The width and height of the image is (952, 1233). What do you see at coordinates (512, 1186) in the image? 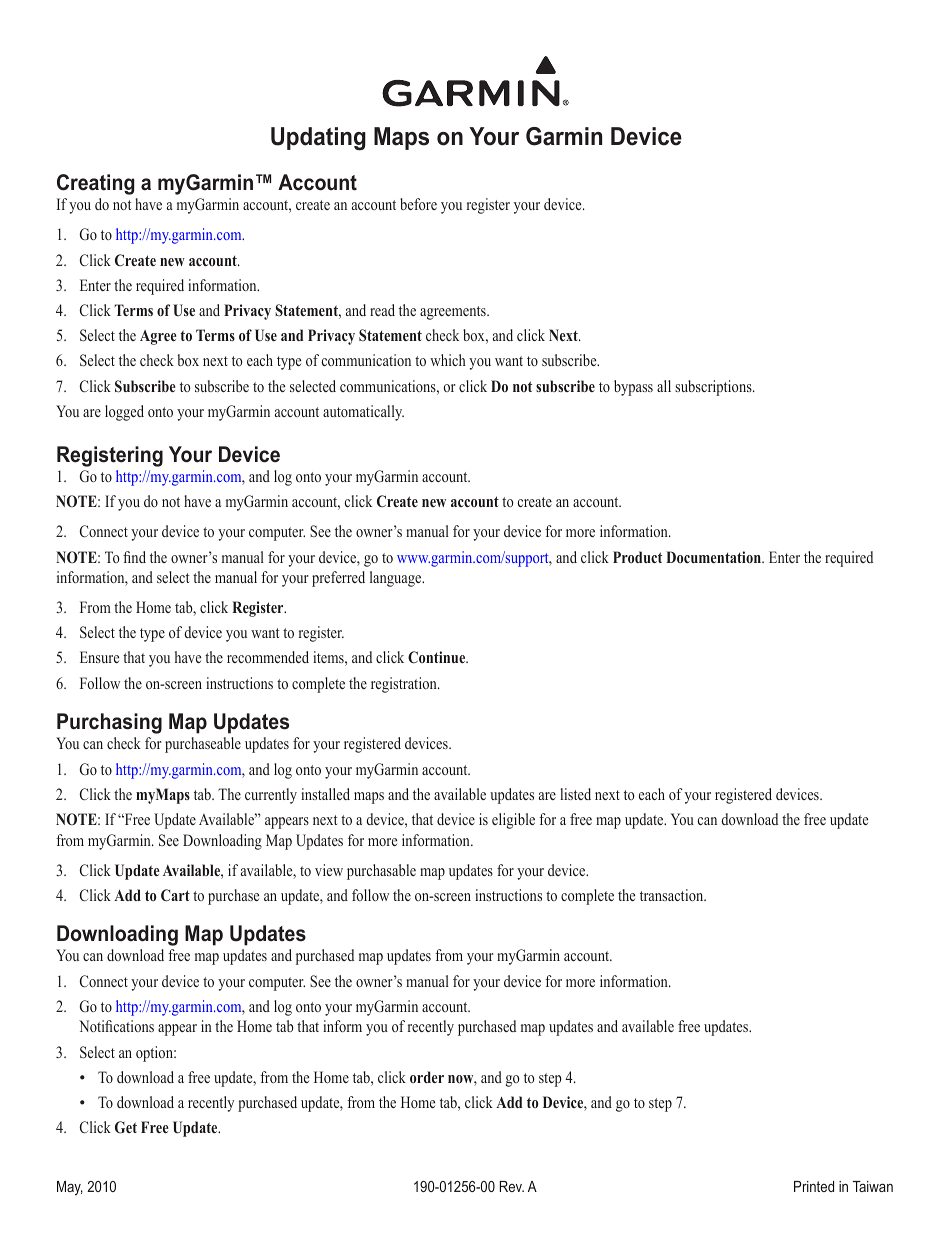
I see `Rev` at bounding box center [512, 1186].
